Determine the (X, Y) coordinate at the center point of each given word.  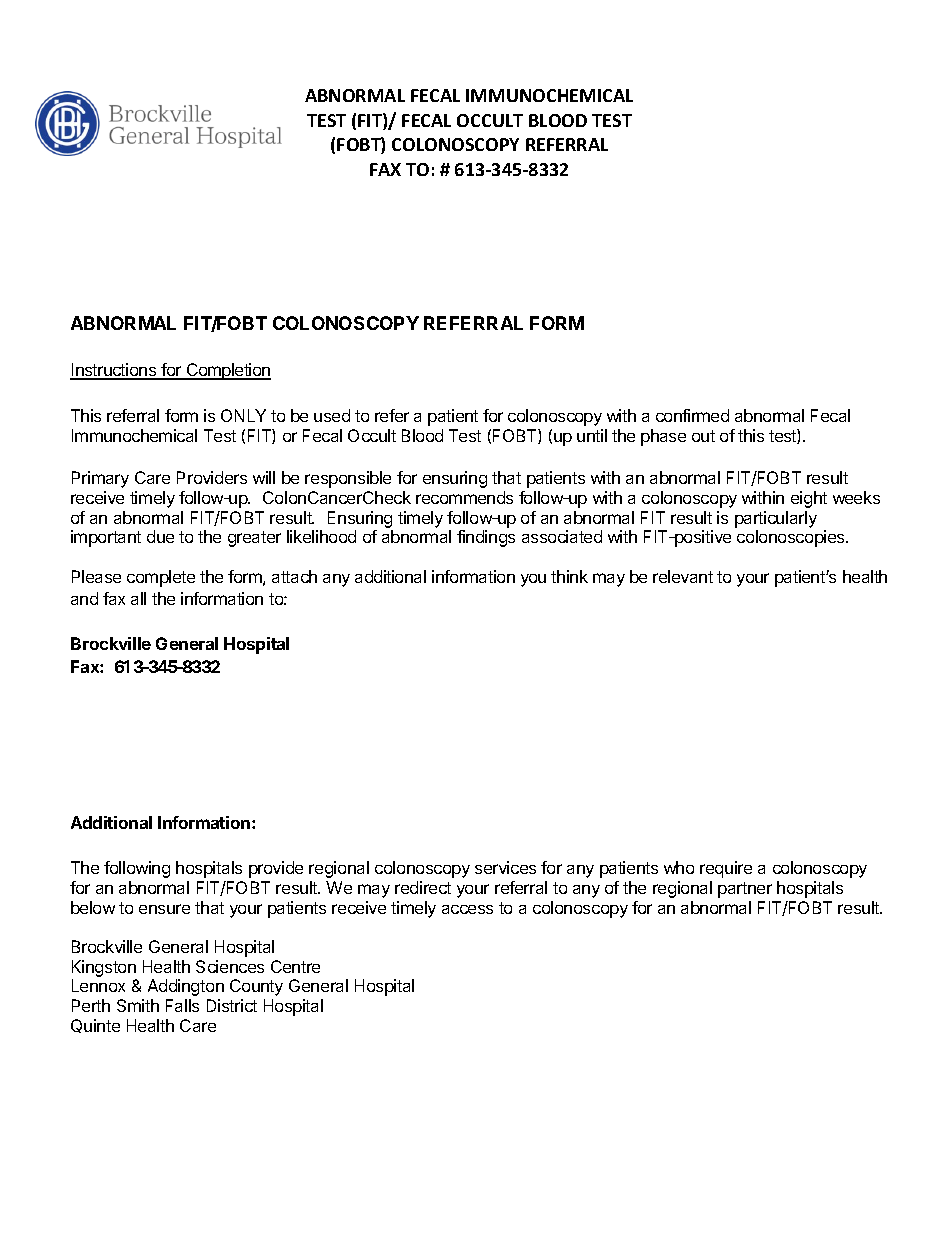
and (84, 598)
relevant (683, 576)
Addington (186, 987)
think (569, 576)
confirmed (692, 415)
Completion (228, 371)
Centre (295, 966)
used (332, 415)
